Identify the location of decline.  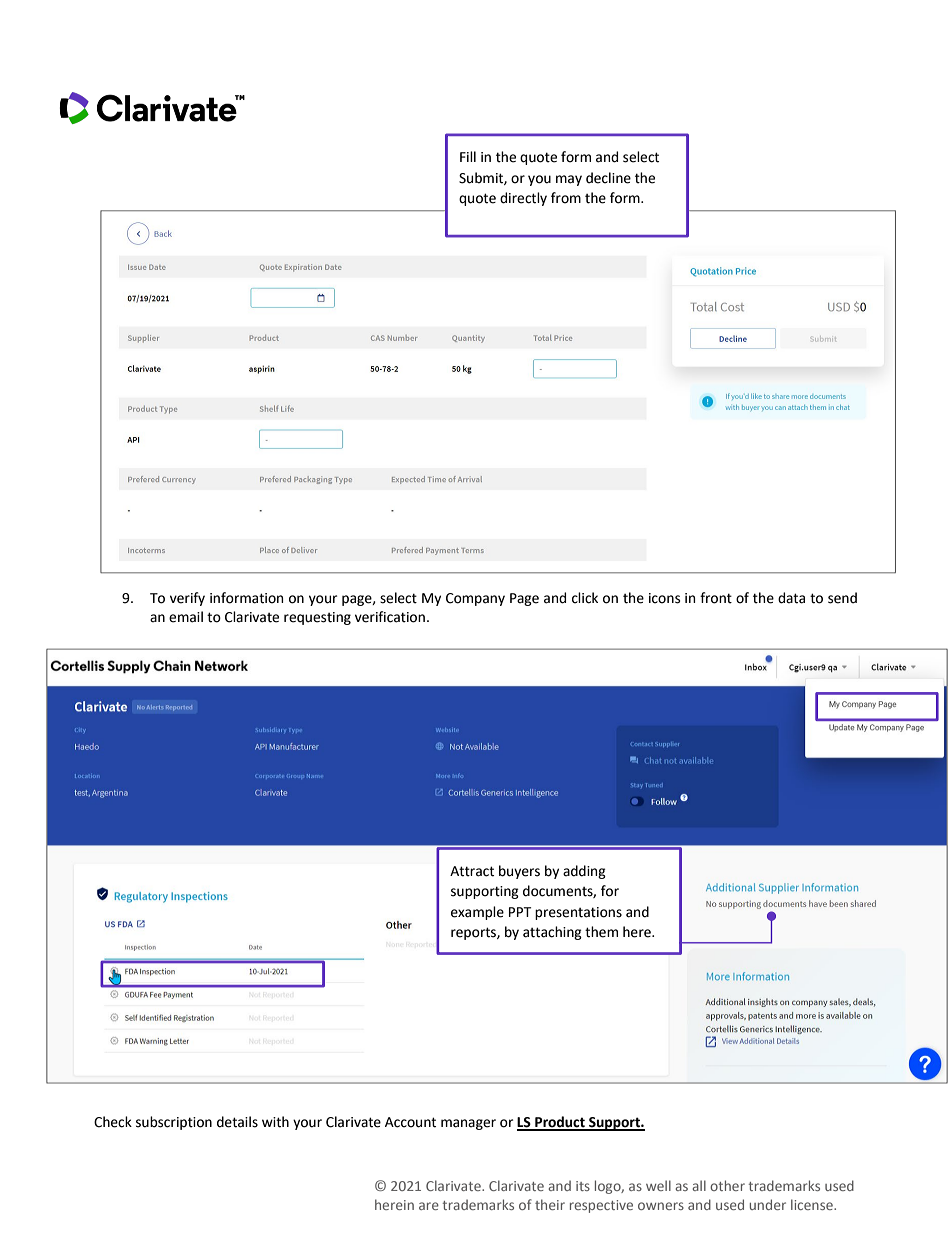
(608, 178).
